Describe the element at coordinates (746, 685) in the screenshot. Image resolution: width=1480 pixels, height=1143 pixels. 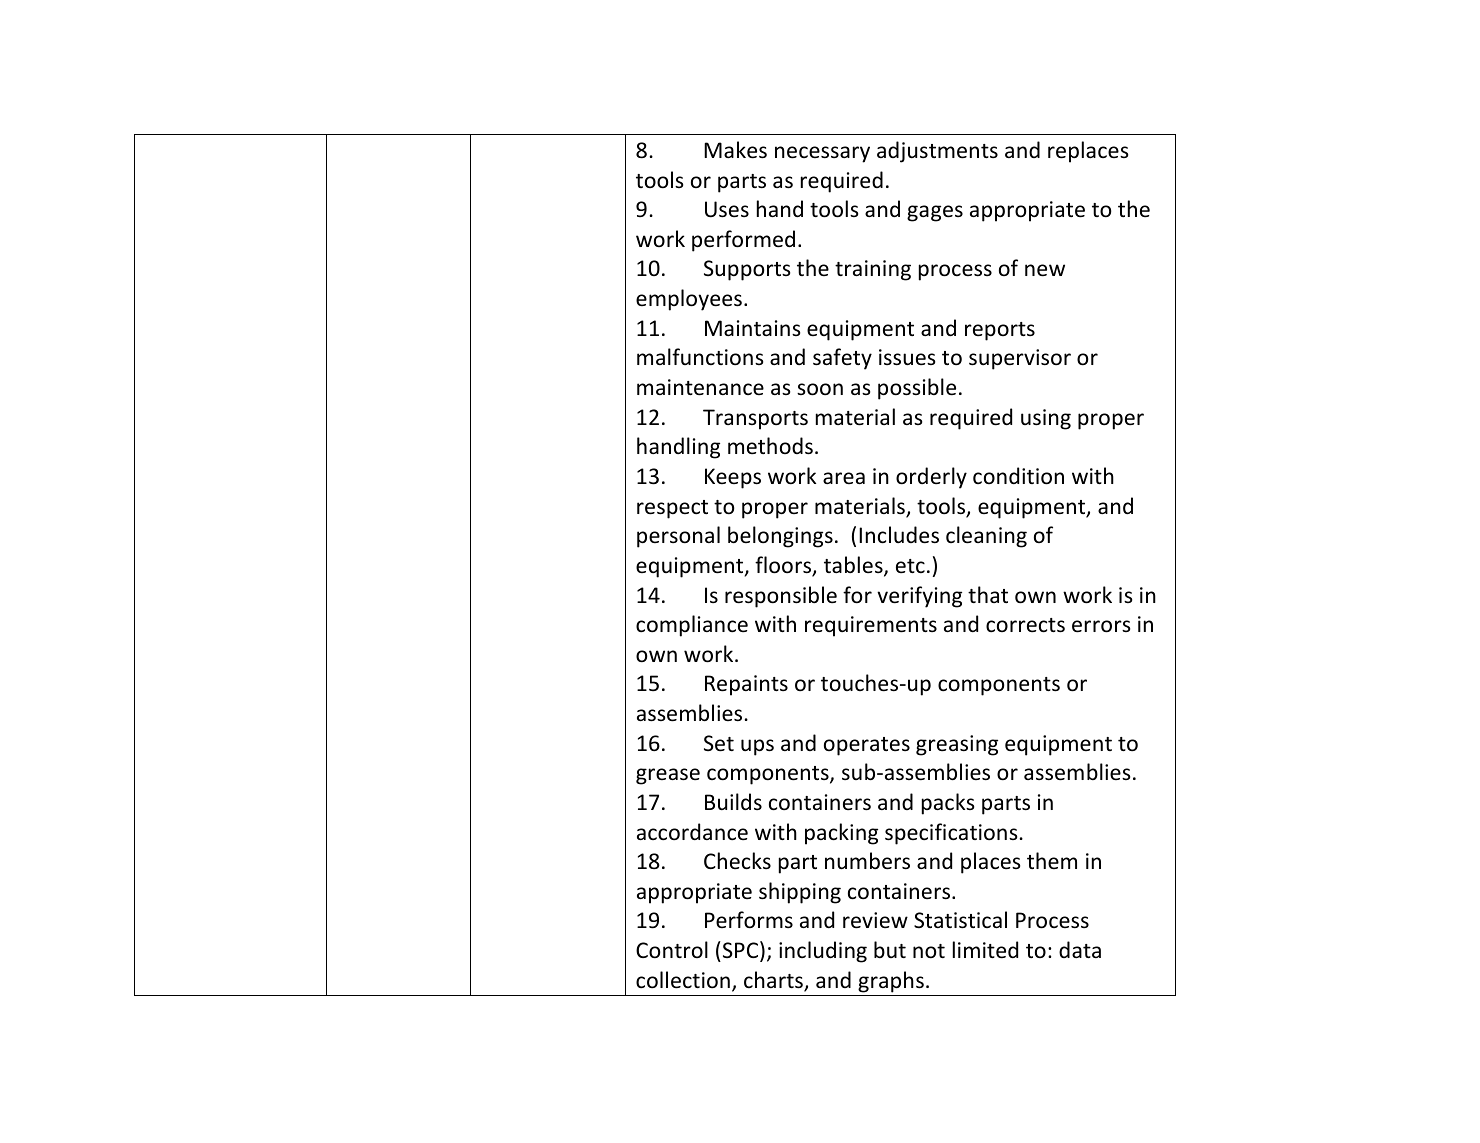
I see `Repaints` at that location.
